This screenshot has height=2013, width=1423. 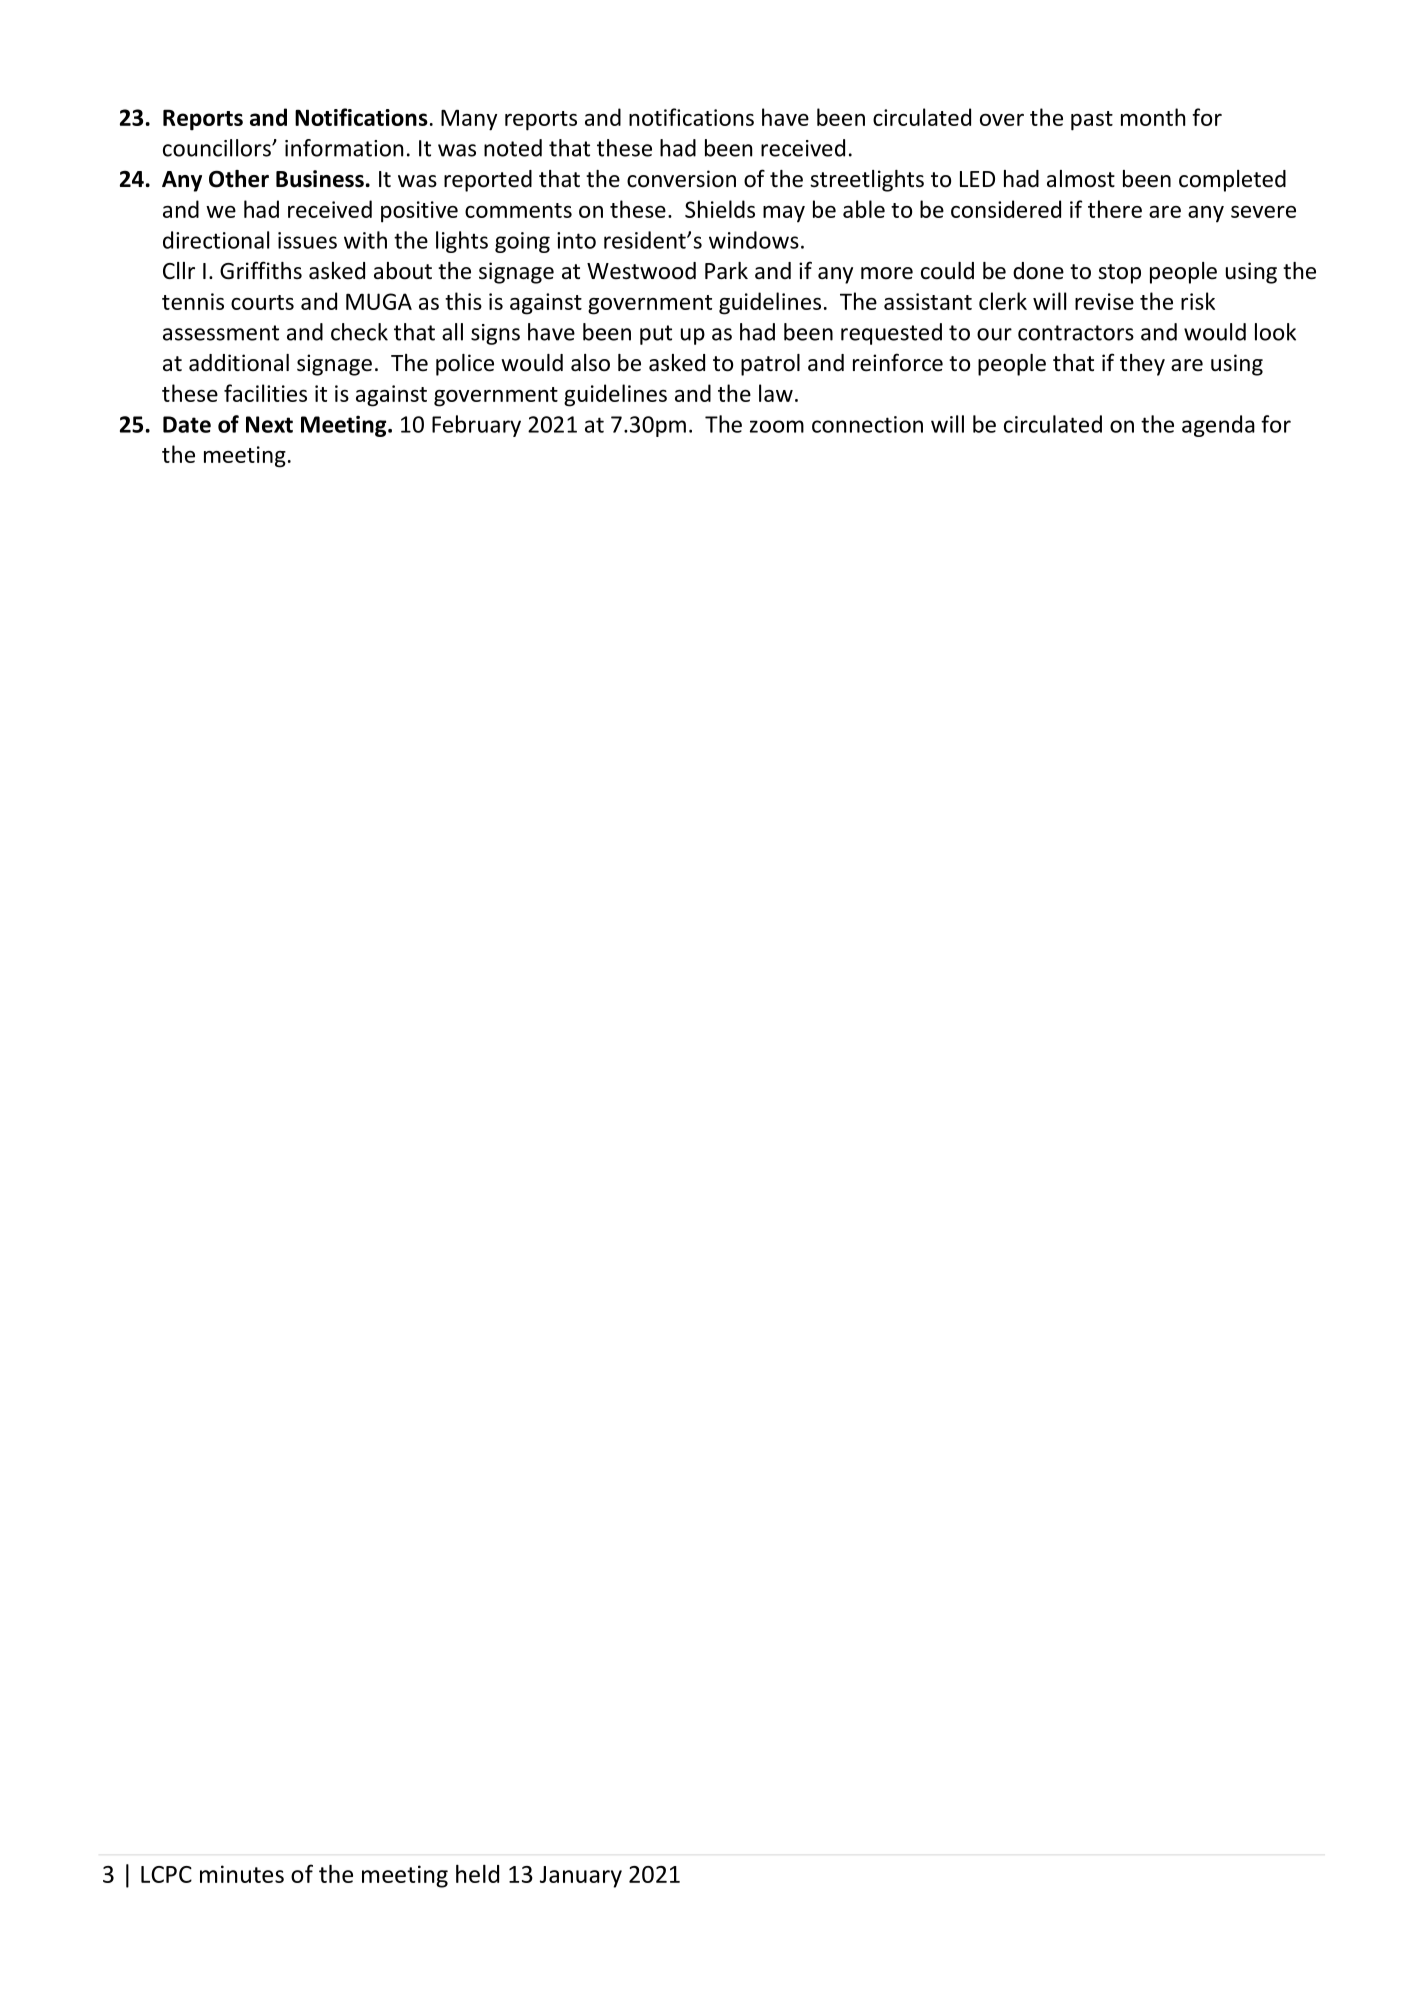 What do you see at coordinates (242, 1874) in the screenshot?
I see `minutes` at bounding box center [242, 1874].
